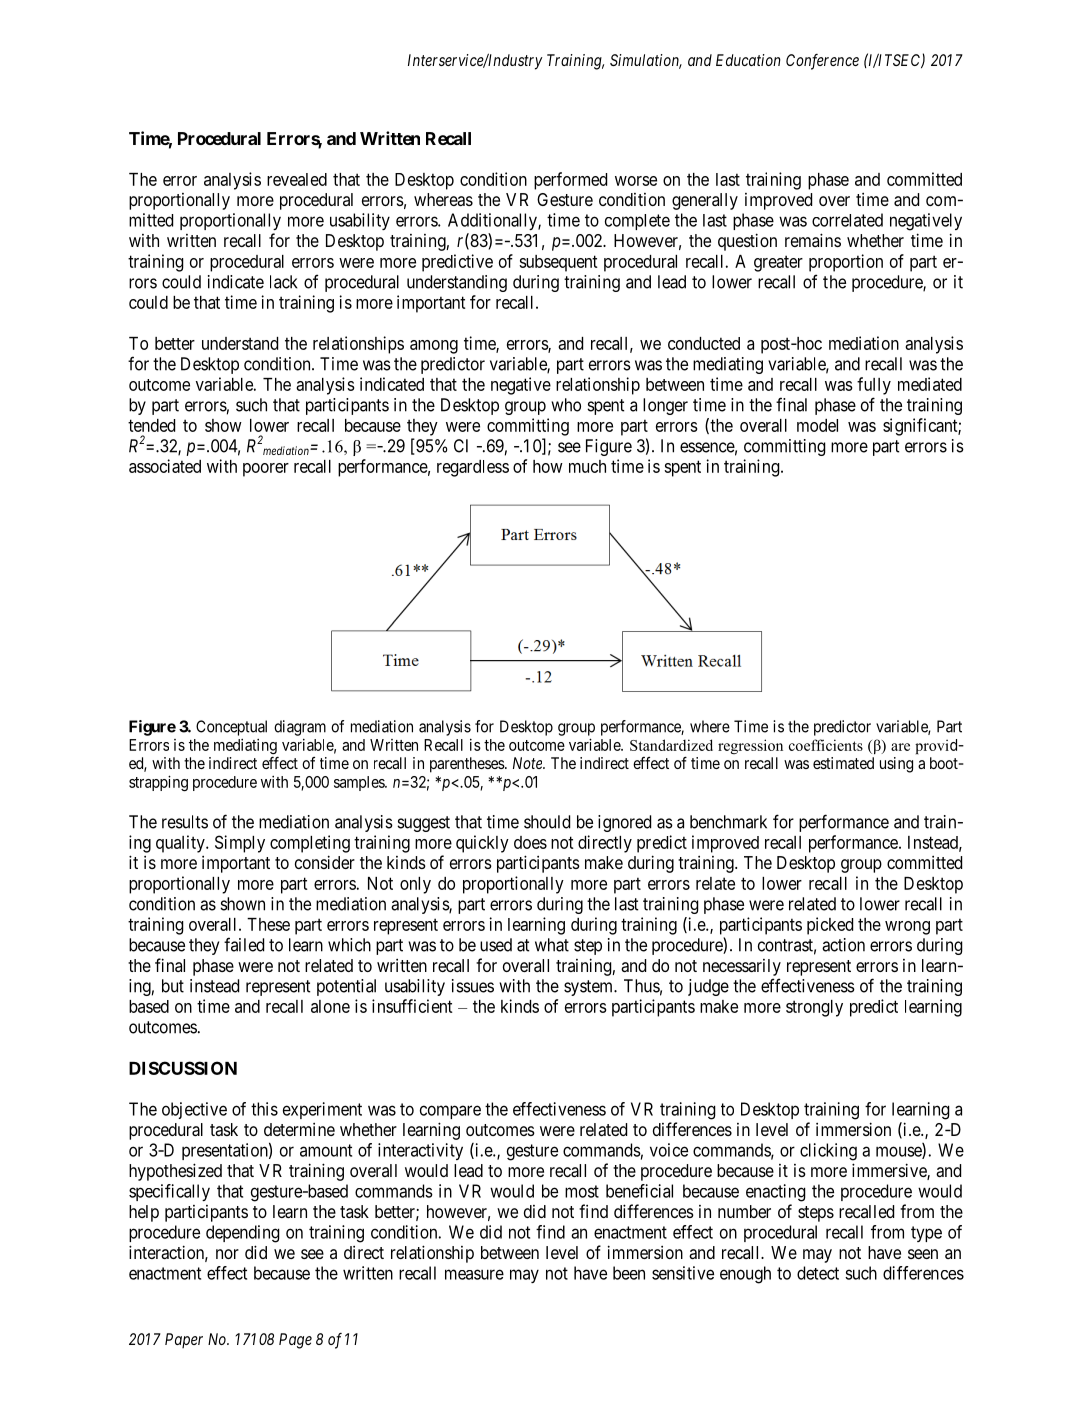  I want to click on Conceptual, so click(231, 728).
